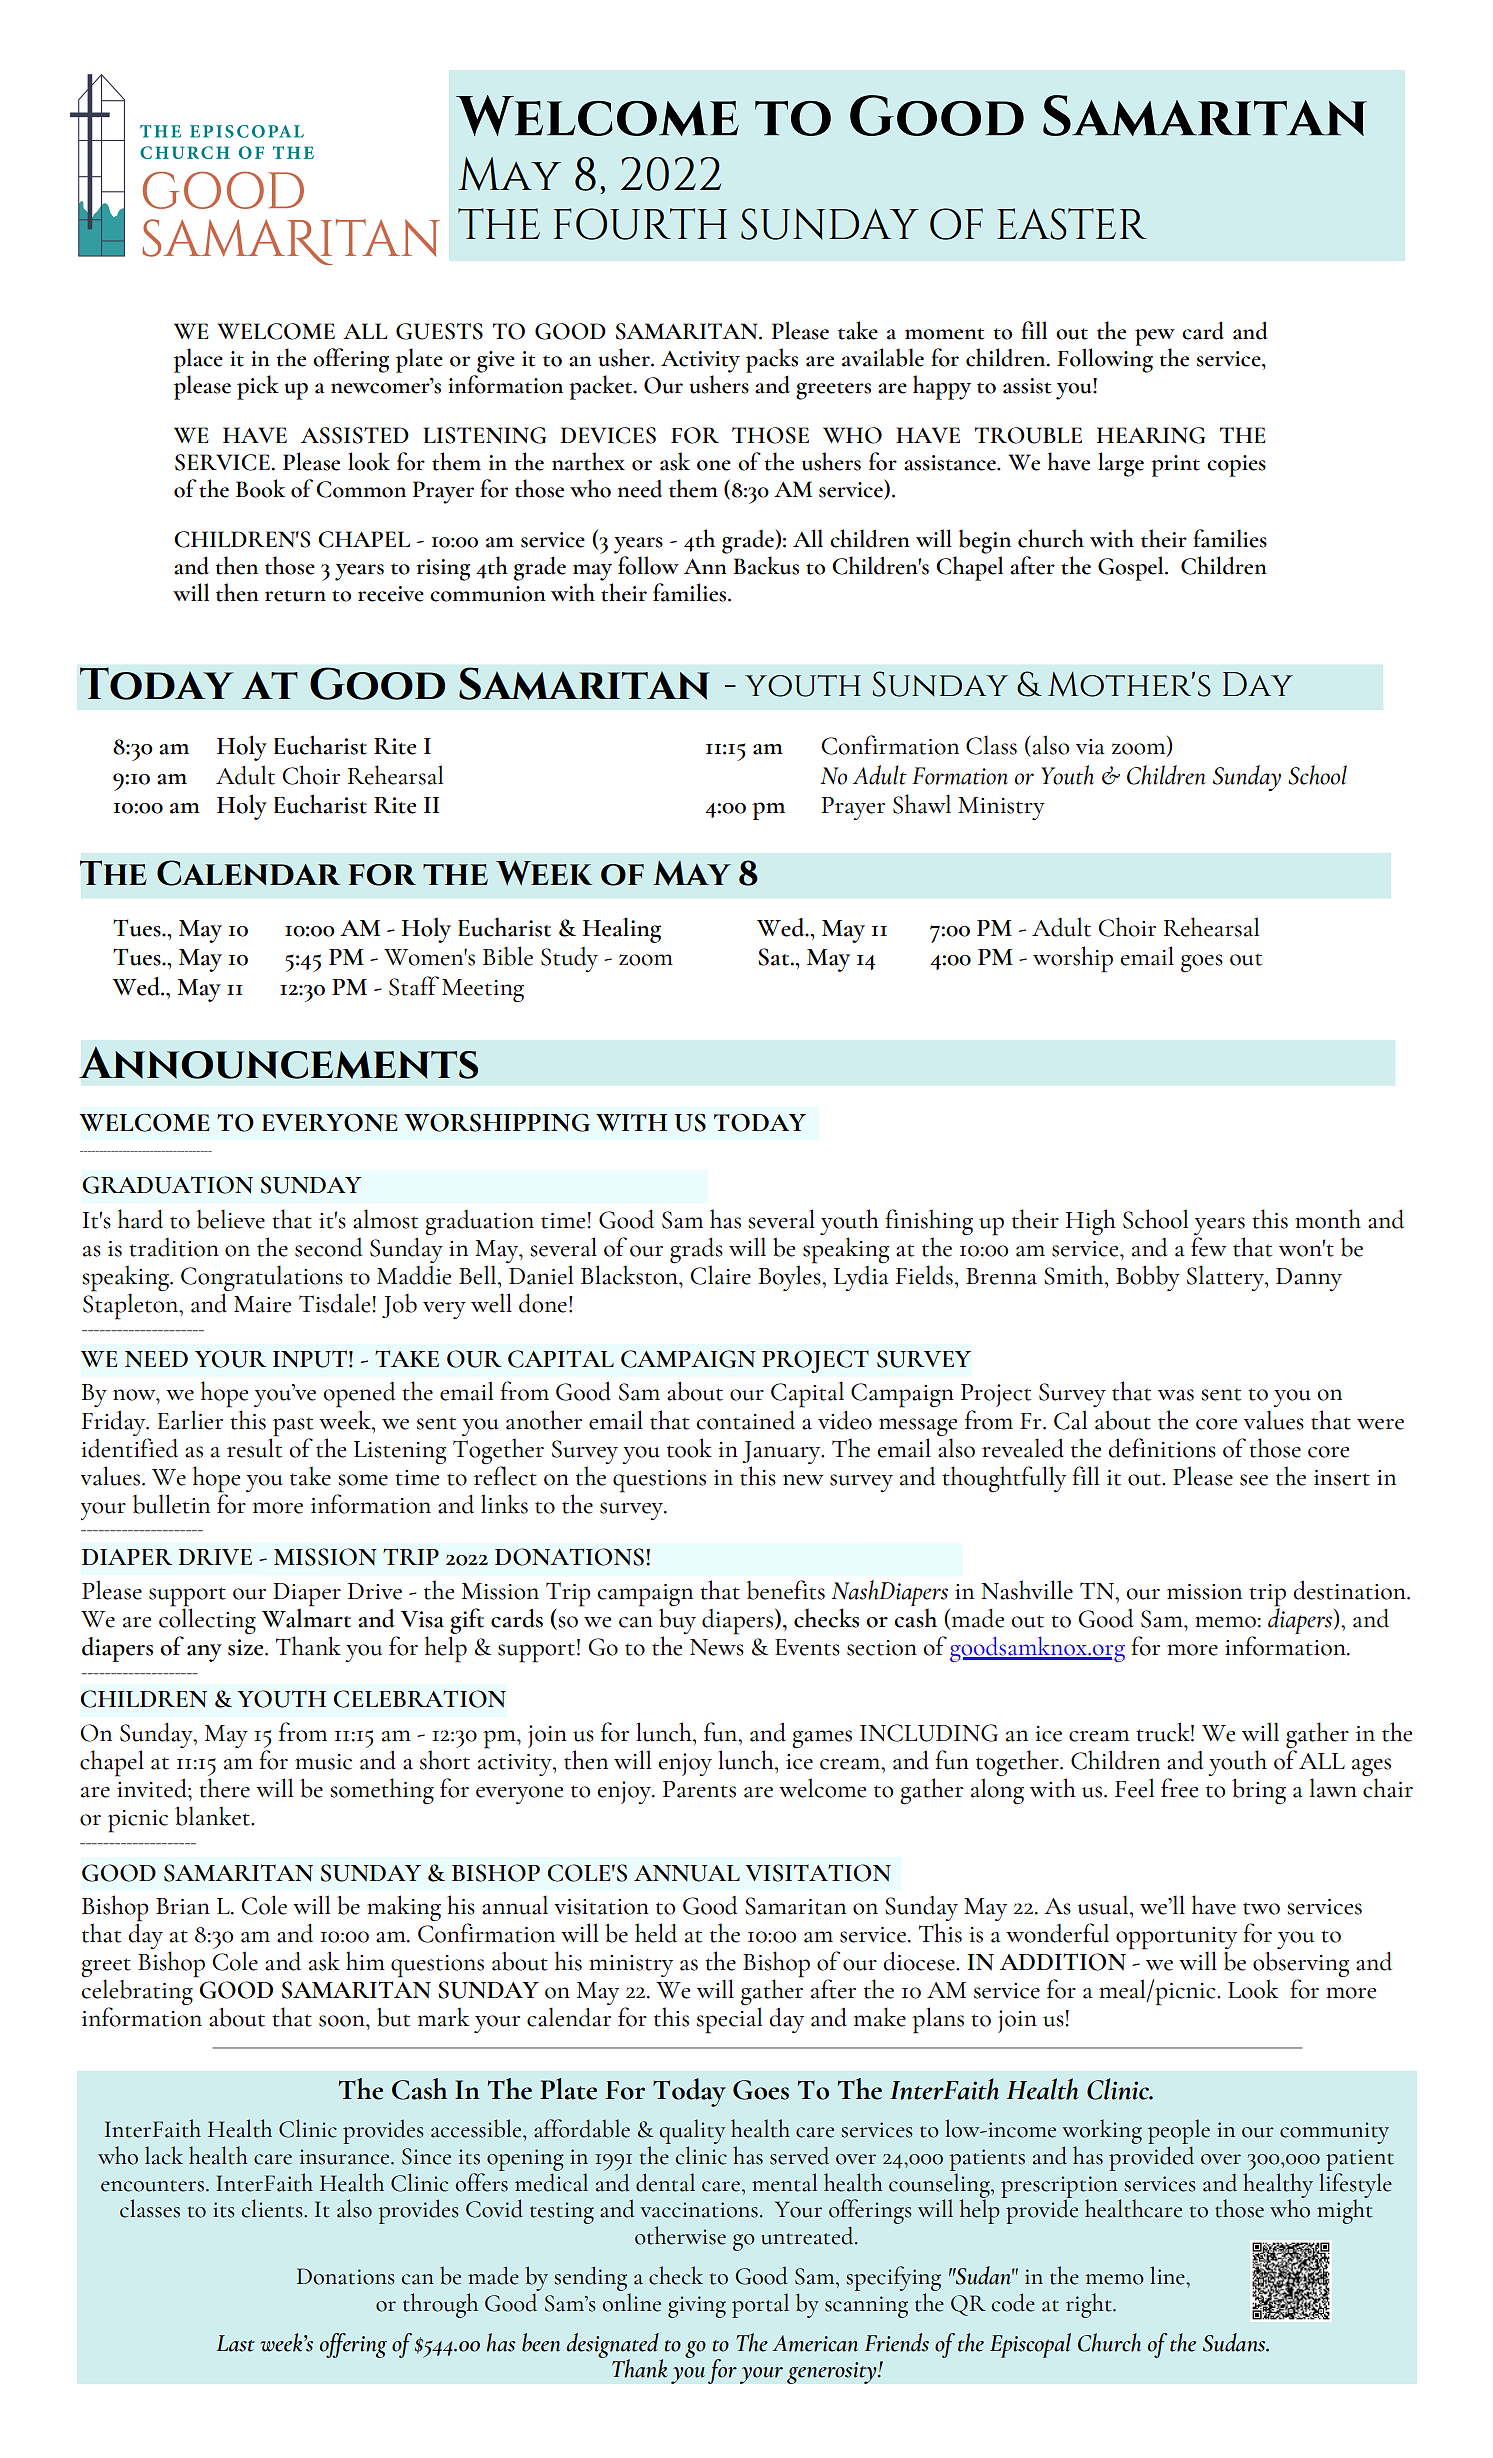 This document has height=2458, width=1493. What do you see at coordinates (1090, 2305) in the document?
I see `right` at bounding box center [1090, 2305].
